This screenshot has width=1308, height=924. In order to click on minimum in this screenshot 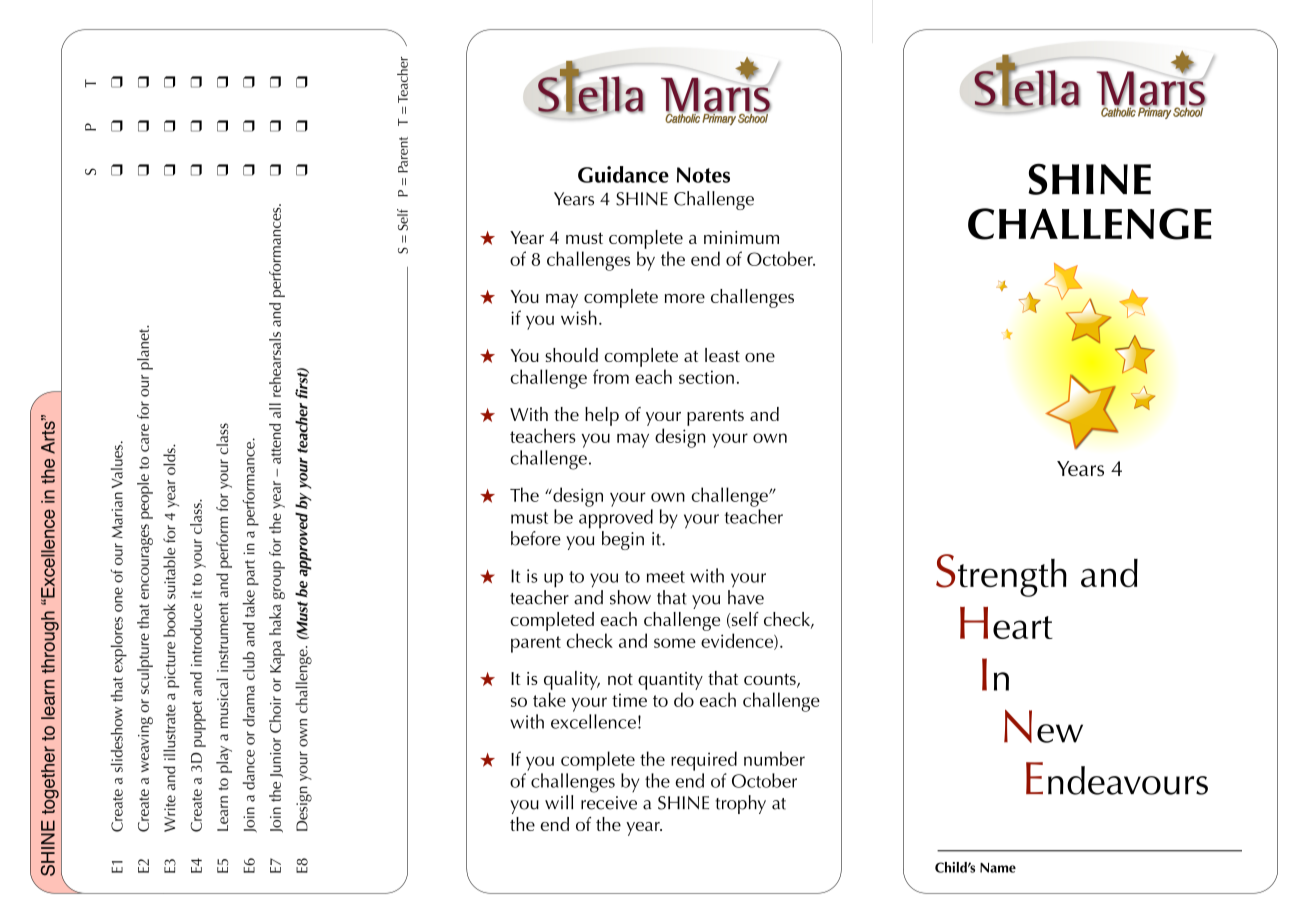, I will do `click(741, 237)`.
